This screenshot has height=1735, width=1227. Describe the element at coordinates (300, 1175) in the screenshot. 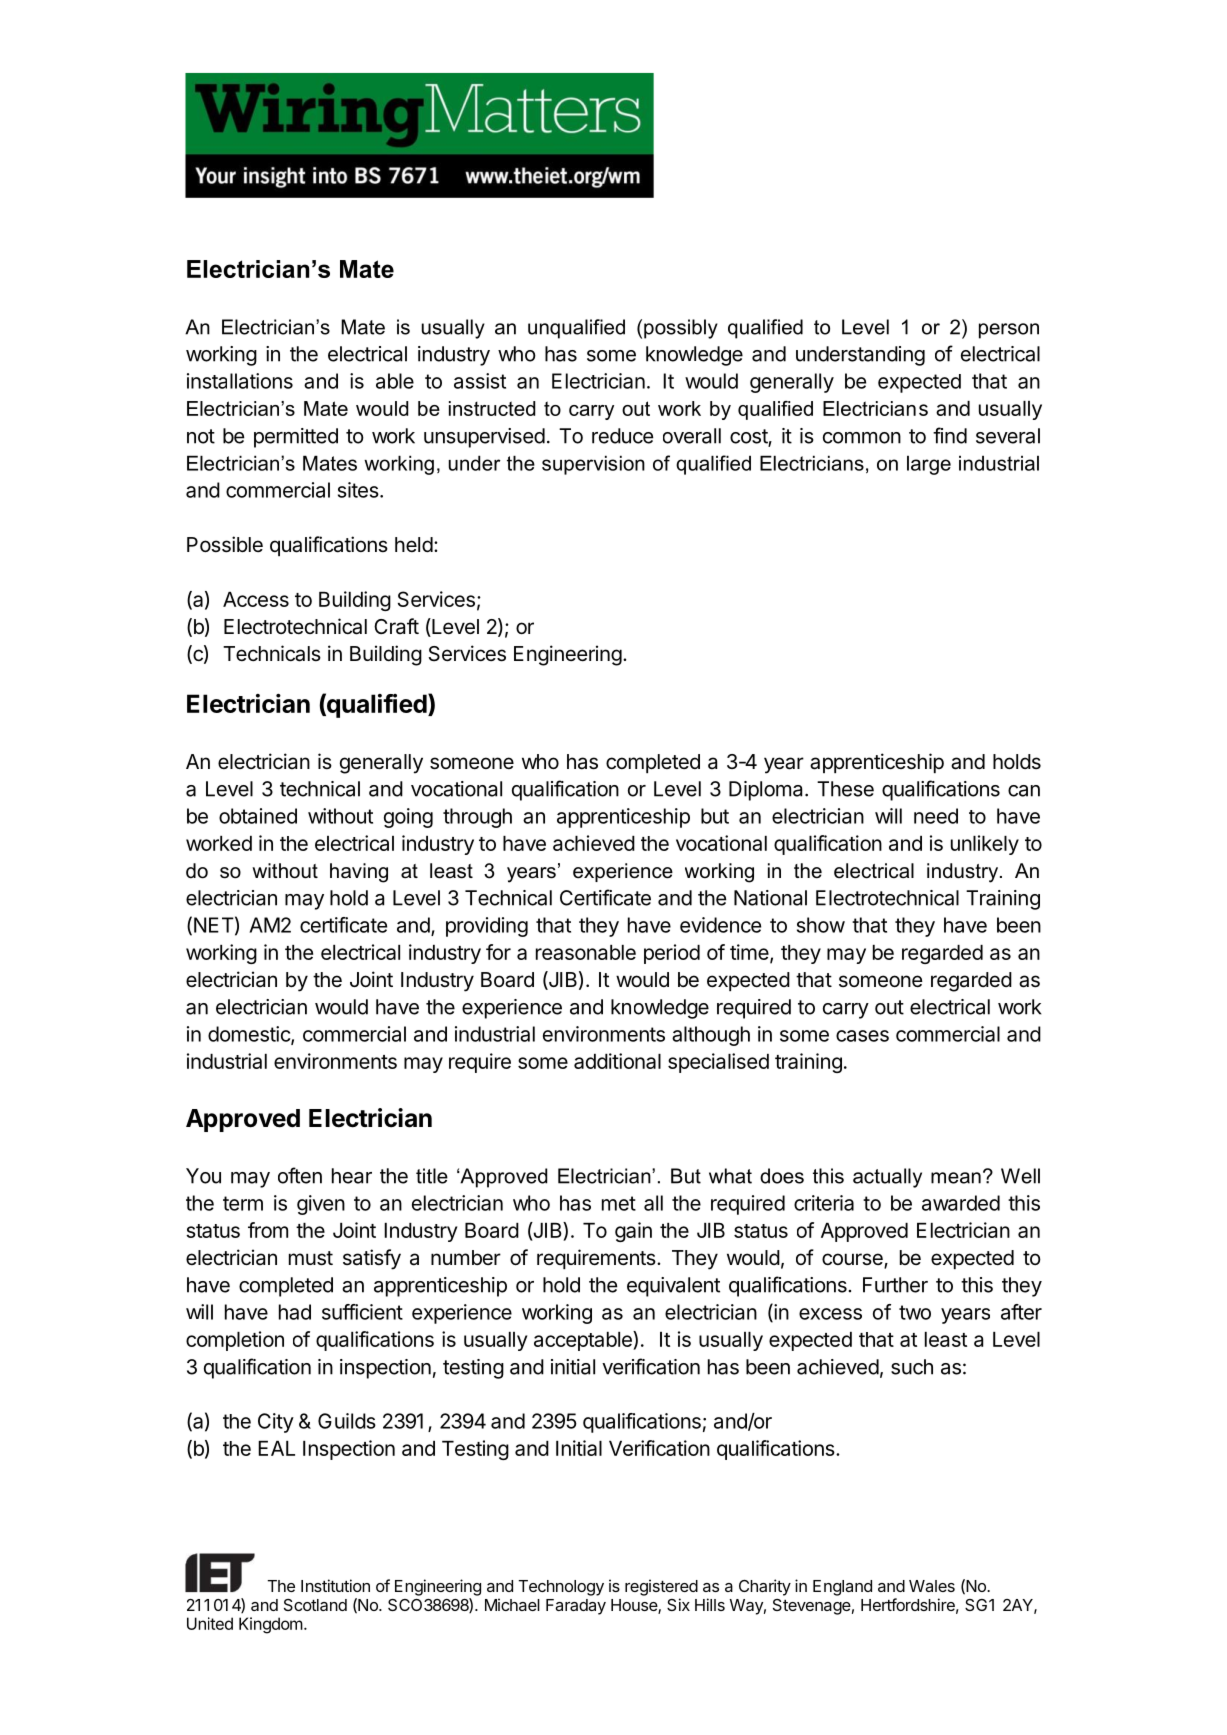

I see `often` at that location.
